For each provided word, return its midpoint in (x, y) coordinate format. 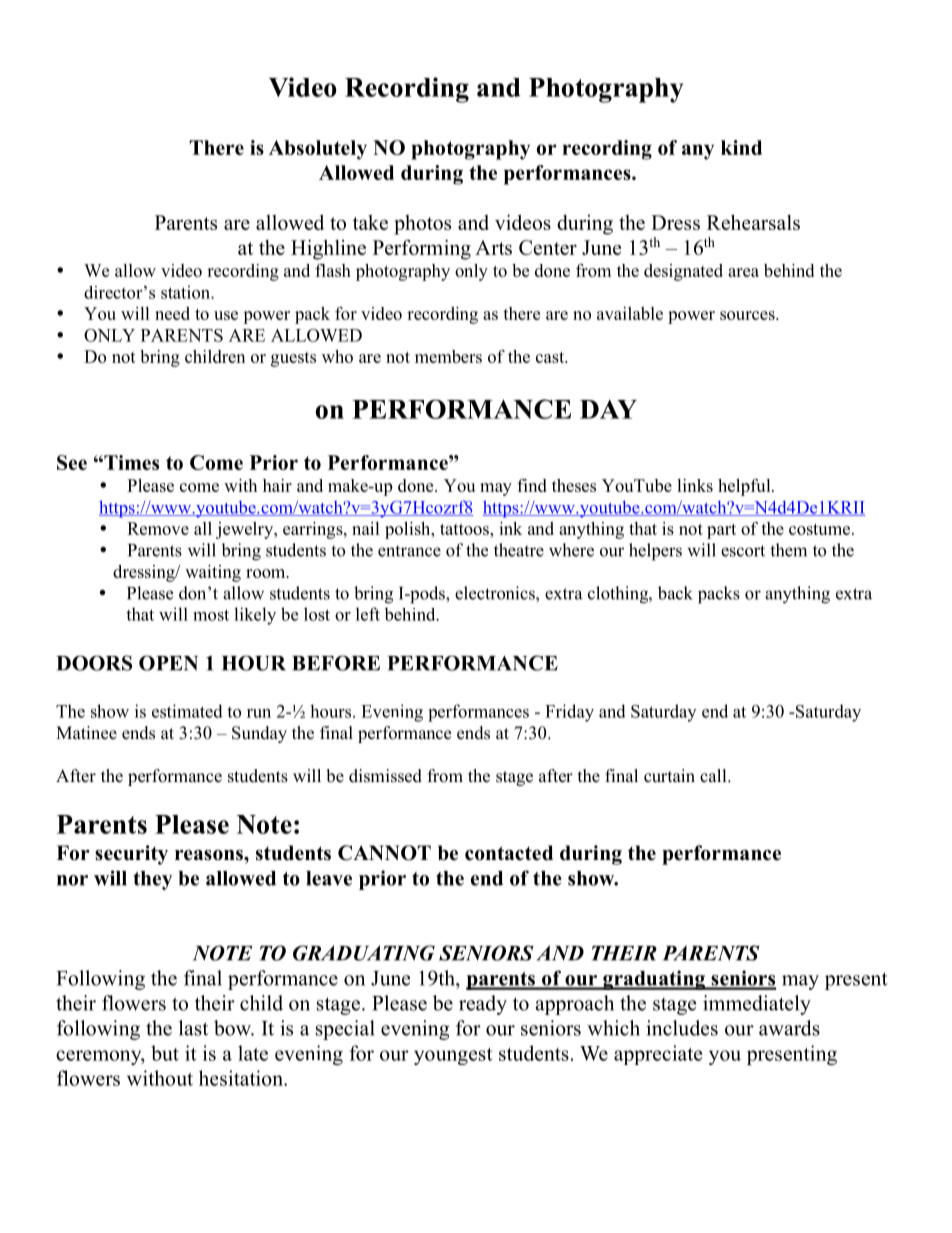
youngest (453, 1056)
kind (741, 147)
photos (422, 225)
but (165, 1053)
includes (682, 1028)
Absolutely (318, 150)
